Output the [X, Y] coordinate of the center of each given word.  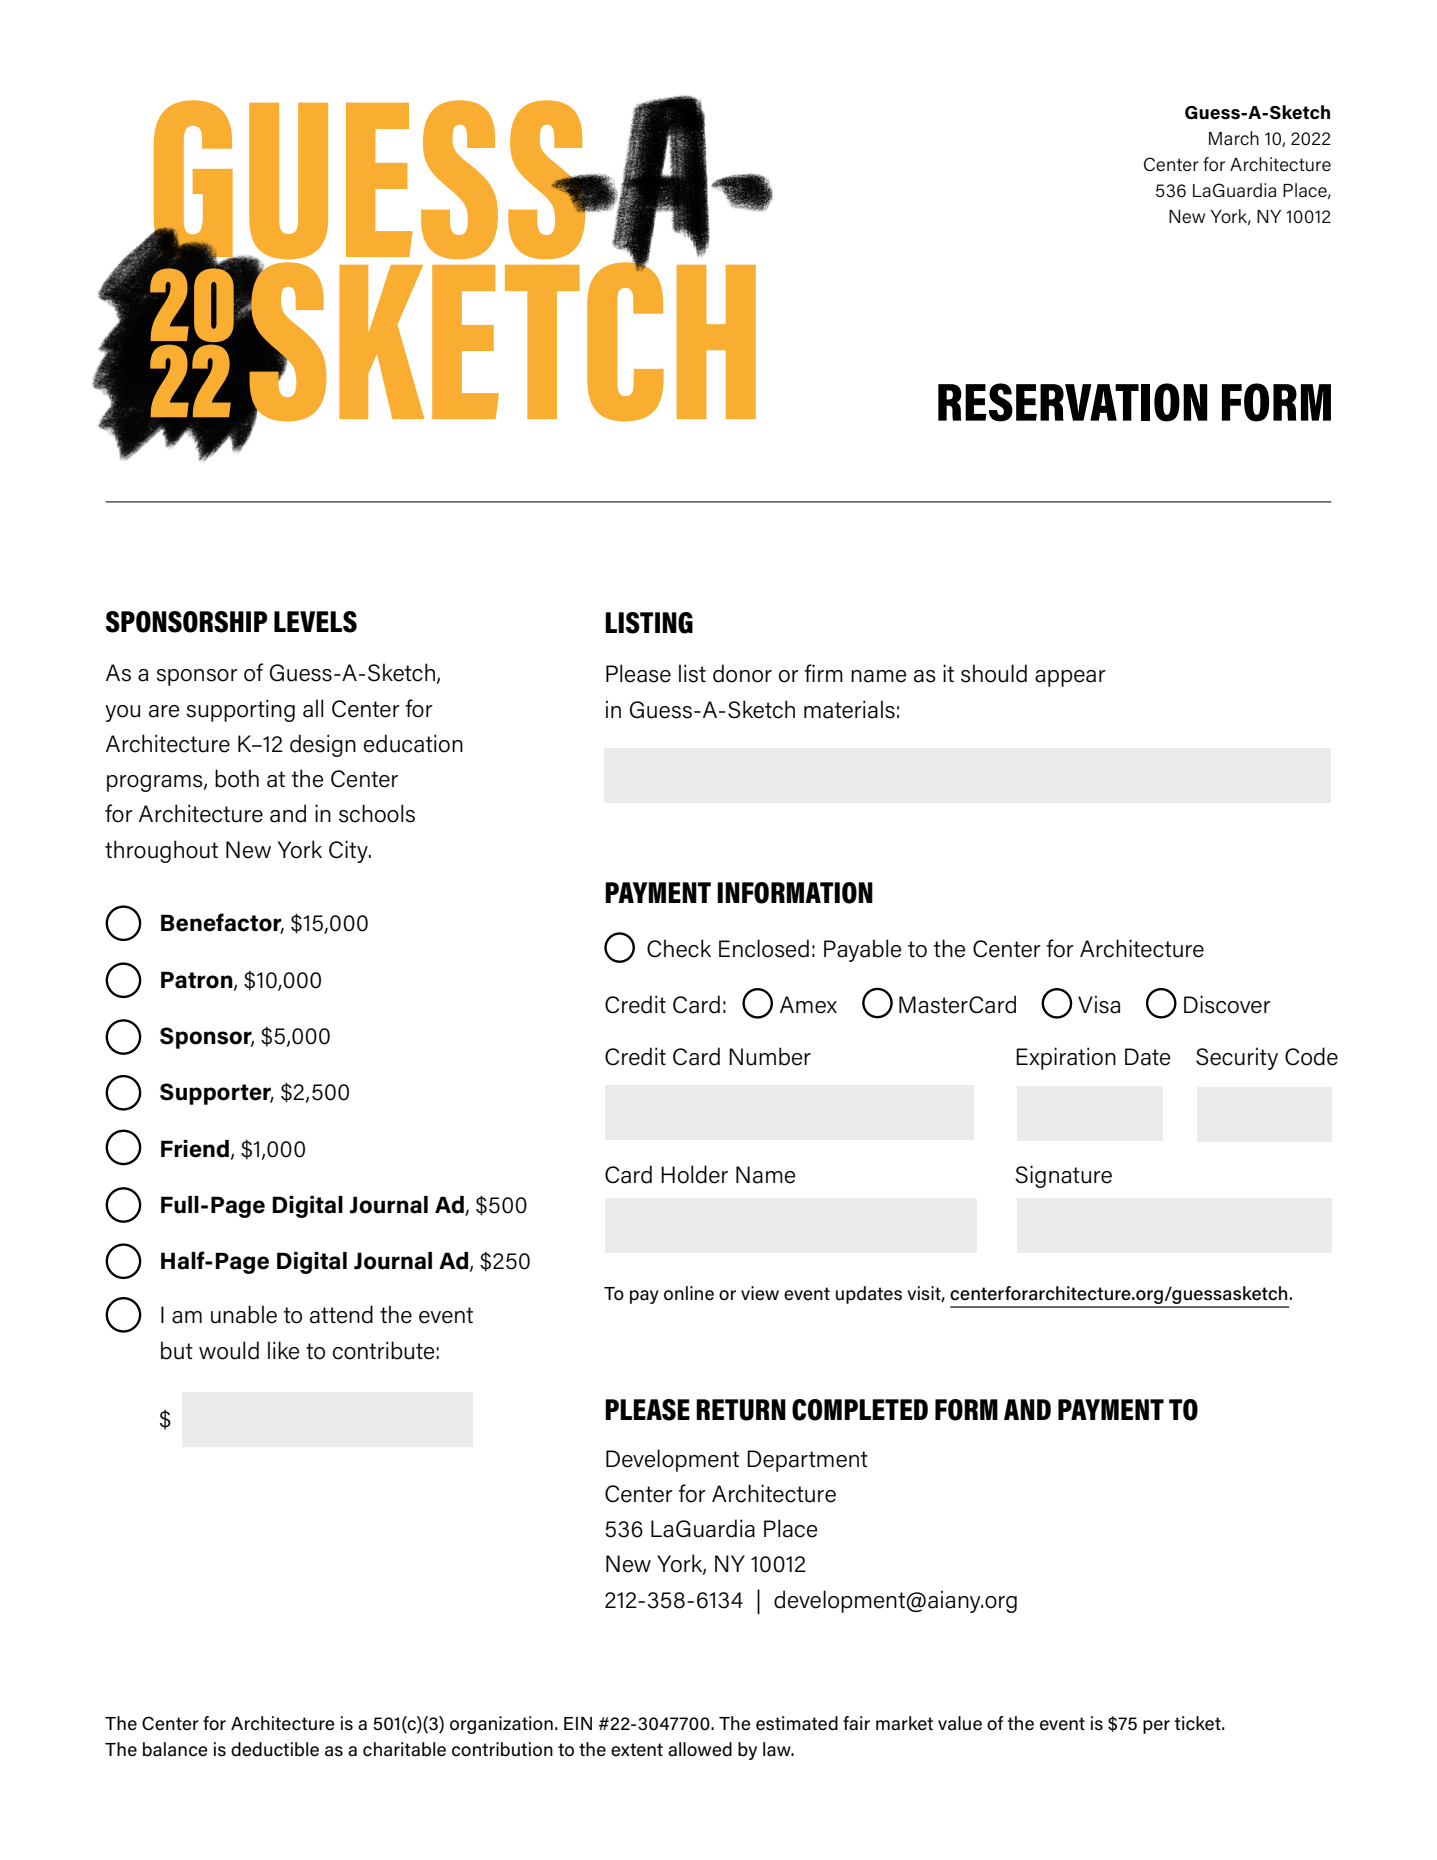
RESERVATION [1072, 402]
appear [1070, 678]
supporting [240, 710]
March [1234, 138]
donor [742, 673]
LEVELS [315, 622]
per [1156, 1727]
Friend [195, 1149]
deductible [275, 1749]
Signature [1063, 1176]
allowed [700, 1749]
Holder [694, 1174]
